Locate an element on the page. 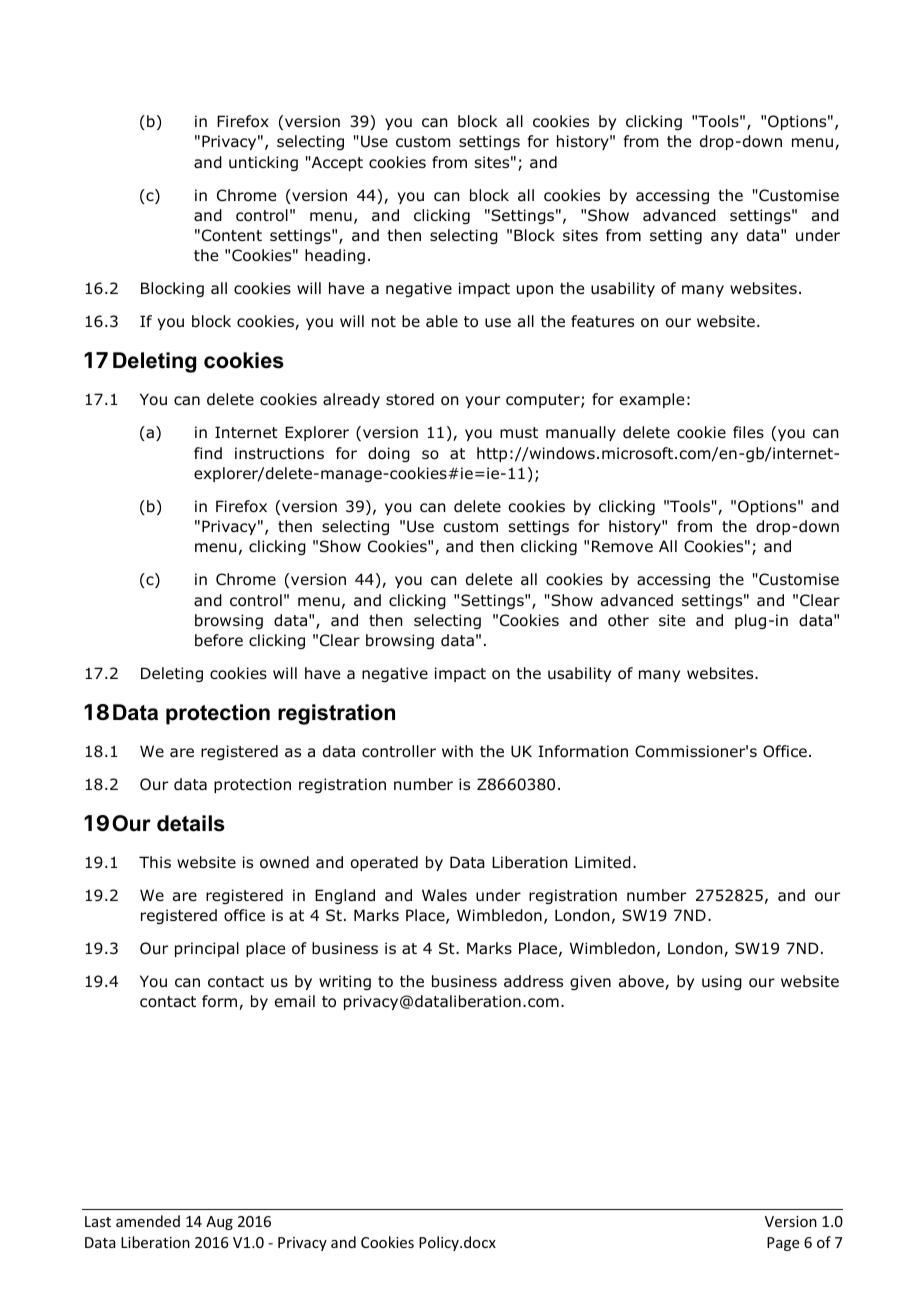 The width and height of the page is (924, 1308). heading is located at coordinates (335, 256).
